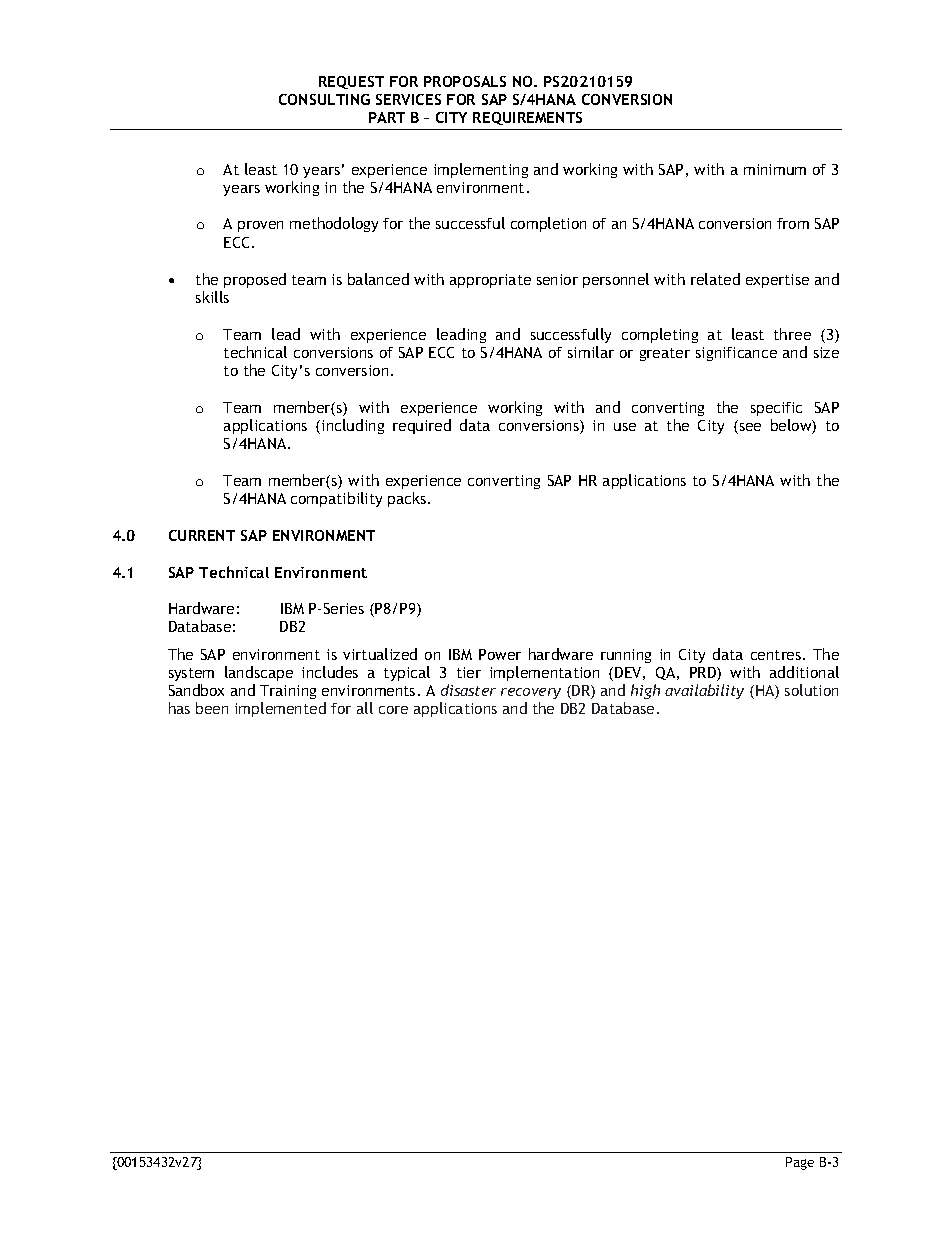  What do you see at coordinates (324, 99) in the document?
I see `CONSULTING` at bounding box center [324, 99].
